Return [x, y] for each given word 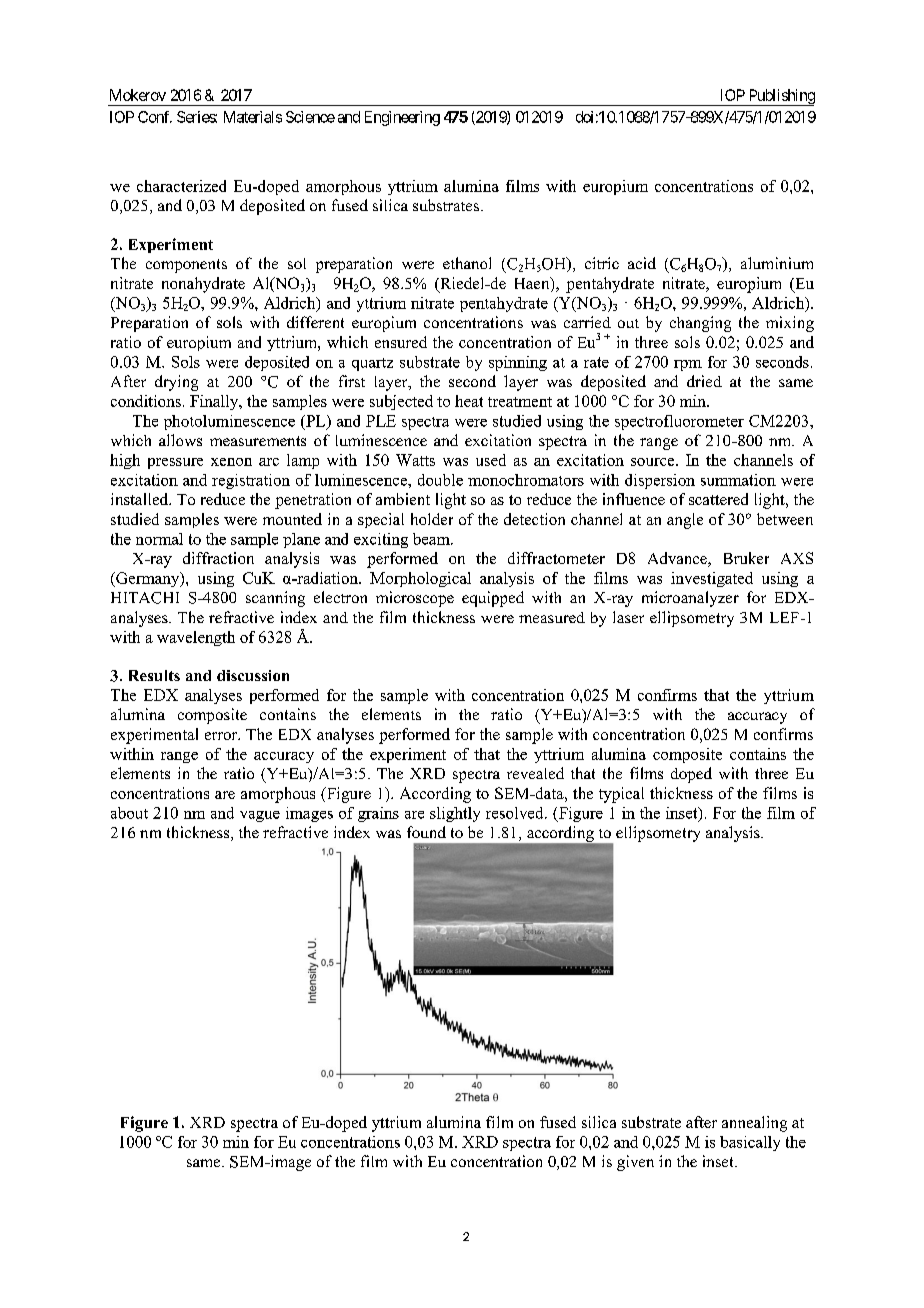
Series [197, 117]
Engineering [402, 118]
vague [260, 816]
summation [738, 480]
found [426, 832]
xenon [231, 462]
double [440, 480]
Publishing [781, 97]
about [129, 813]
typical [621, 795]
